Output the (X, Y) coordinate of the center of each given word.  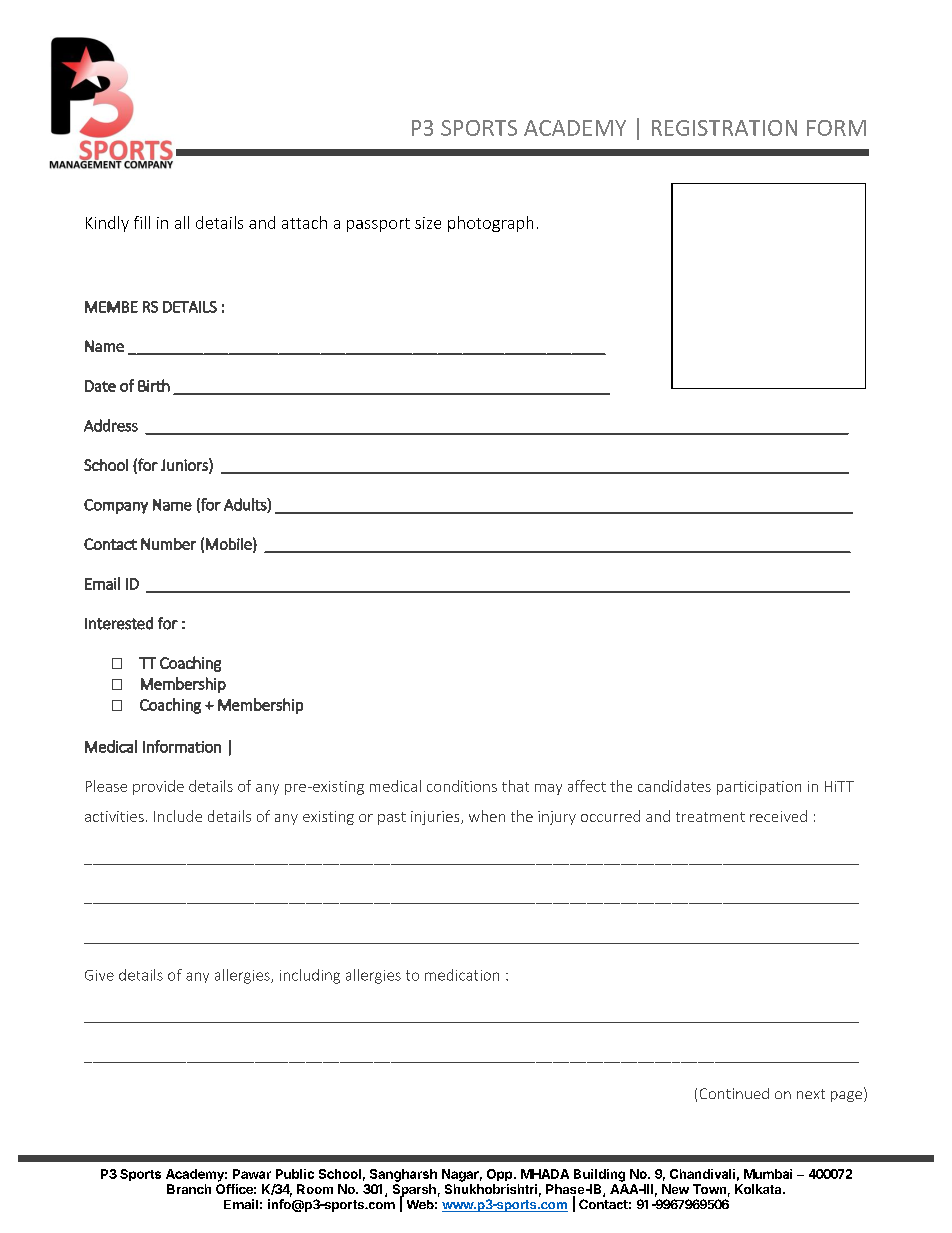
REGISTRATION (724, 128)
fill (142, 222)
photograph (490, 224)
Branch (189, 1189)
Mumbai (768, 1174)
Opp (501, 1175)
